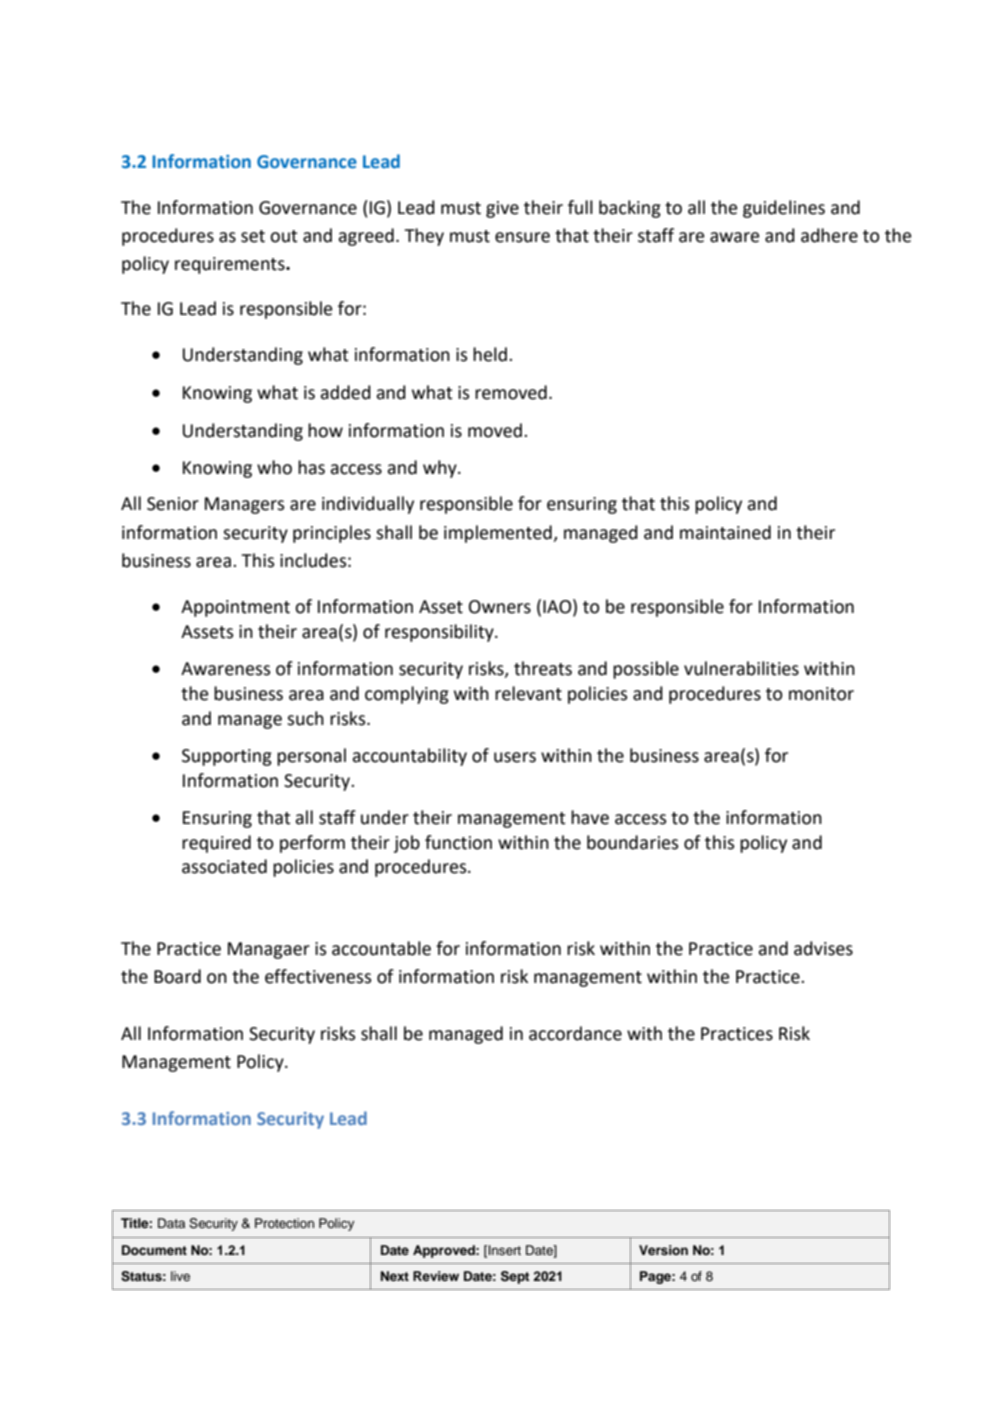  Describe the element at coordinates (784, 209) in the screenshot. I see `guidelines` at that location.
